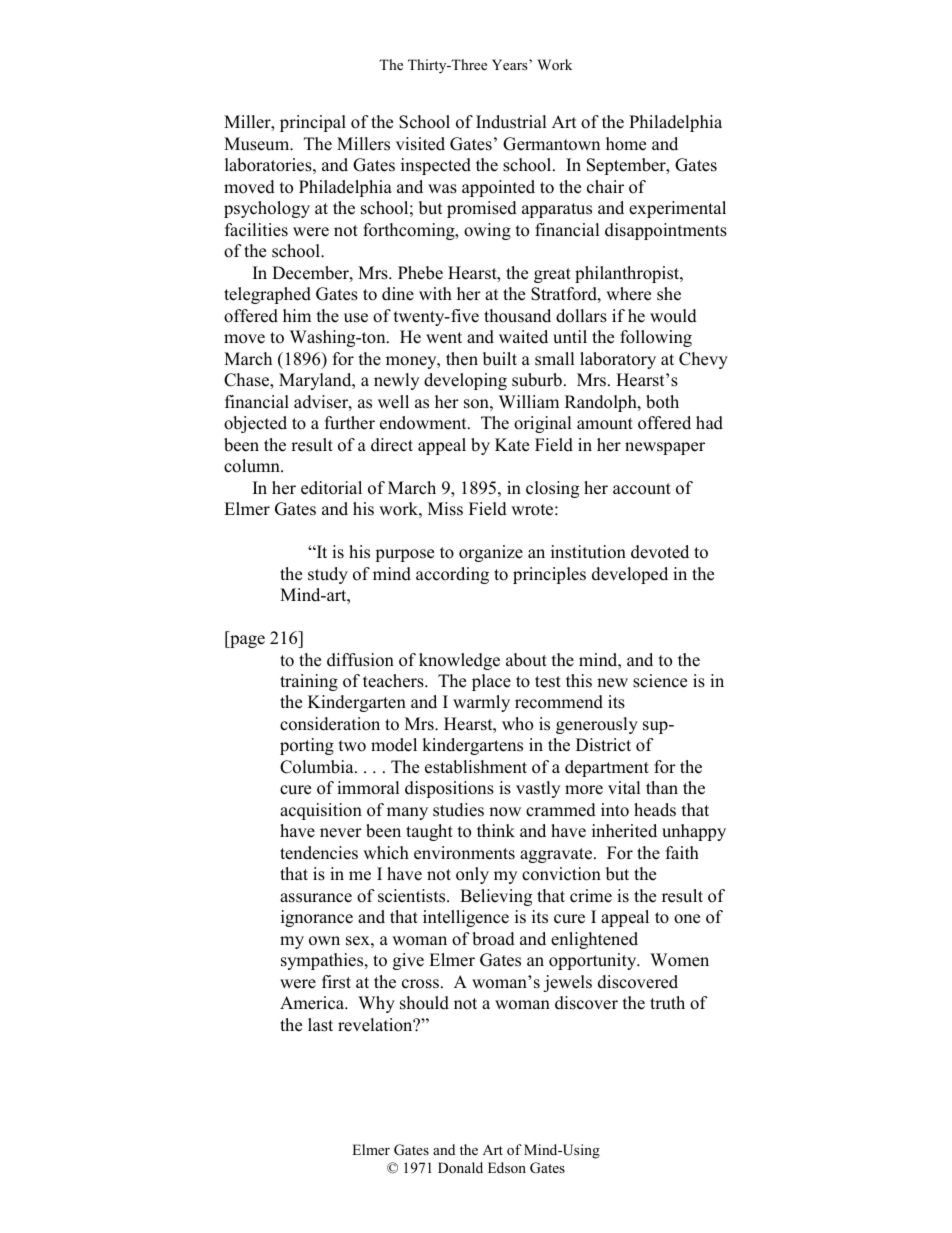  I want to click on Columbia, so click(318, 767).
